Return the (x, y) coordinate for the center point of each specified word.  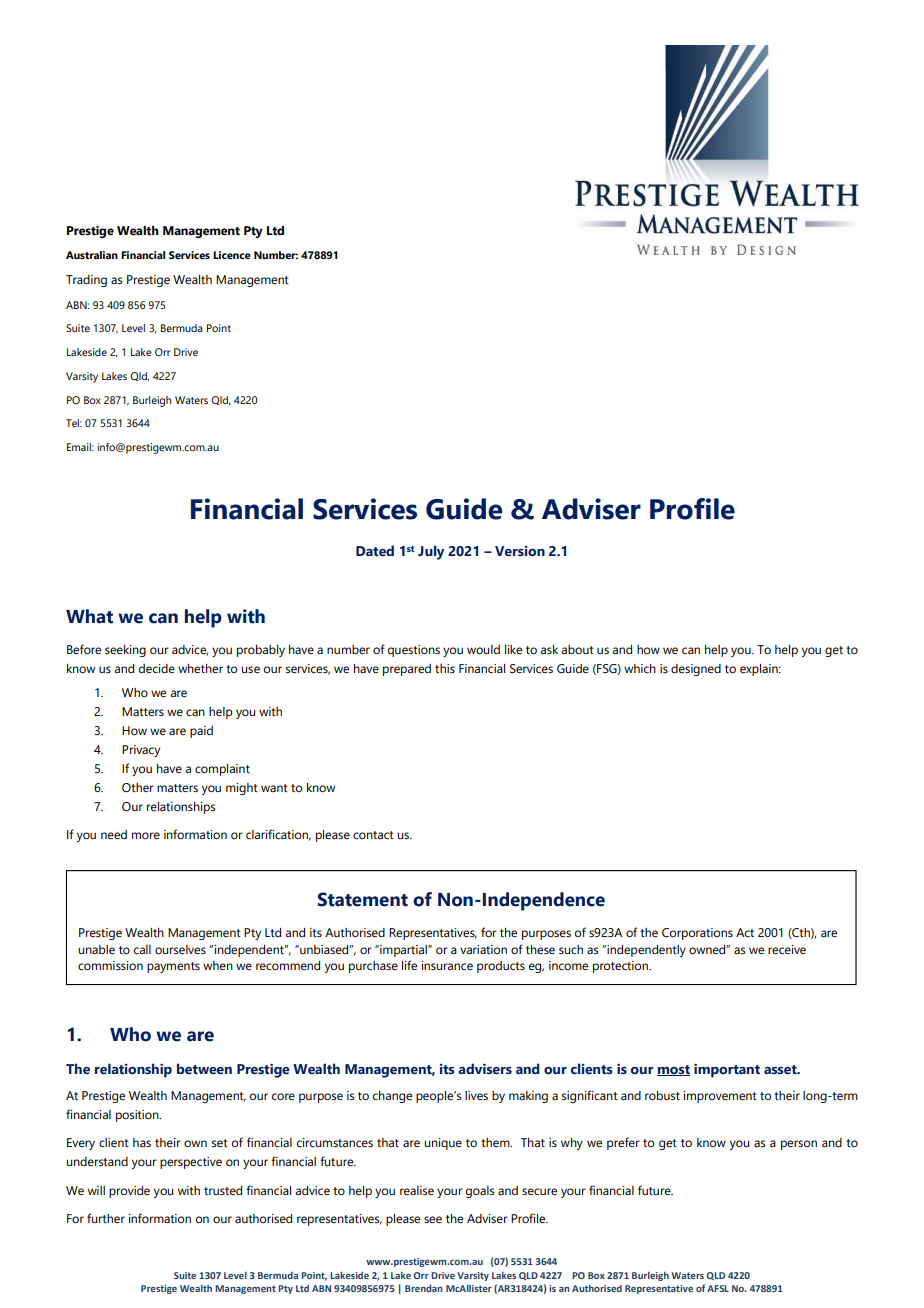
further (106, 1218)
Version (520, 551)
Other (138, 787)
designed (696, 670)
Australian (92, 255)
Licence (232, 255)
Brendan (424, 1288)
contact (373, 835)
